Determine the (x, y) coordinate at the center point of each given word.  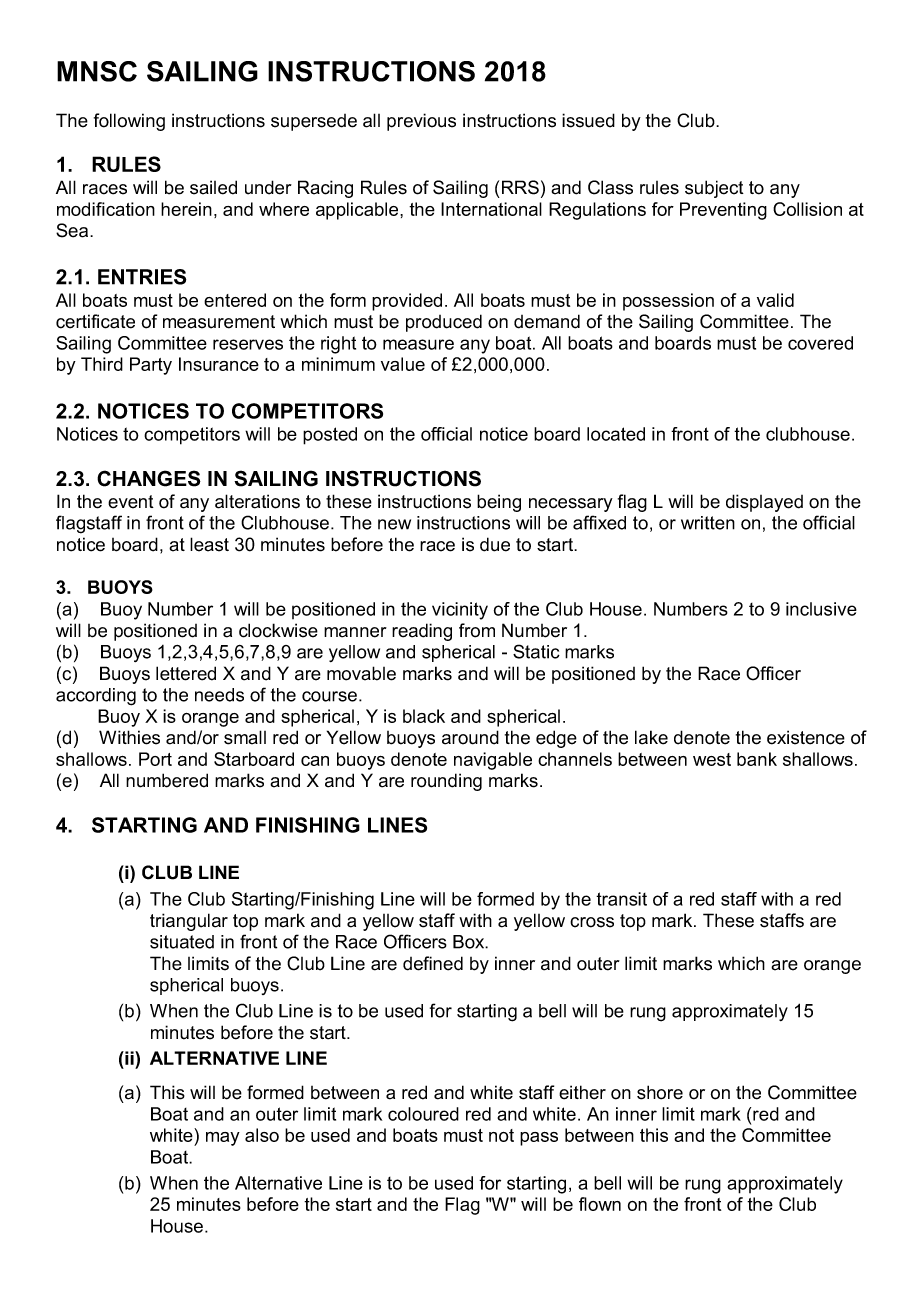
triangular (189, 922)
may (223, 1139)
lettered (186, 673)
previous (421, 122)
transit (621, 899)
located (616, 434)
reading (422, 632)
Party (151, 366)
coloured (423, 1114)
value (403, 364)
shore (660, 1092)
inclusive (821, 609)
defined (433, 963)
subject (714, 189)
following (129, 122)
